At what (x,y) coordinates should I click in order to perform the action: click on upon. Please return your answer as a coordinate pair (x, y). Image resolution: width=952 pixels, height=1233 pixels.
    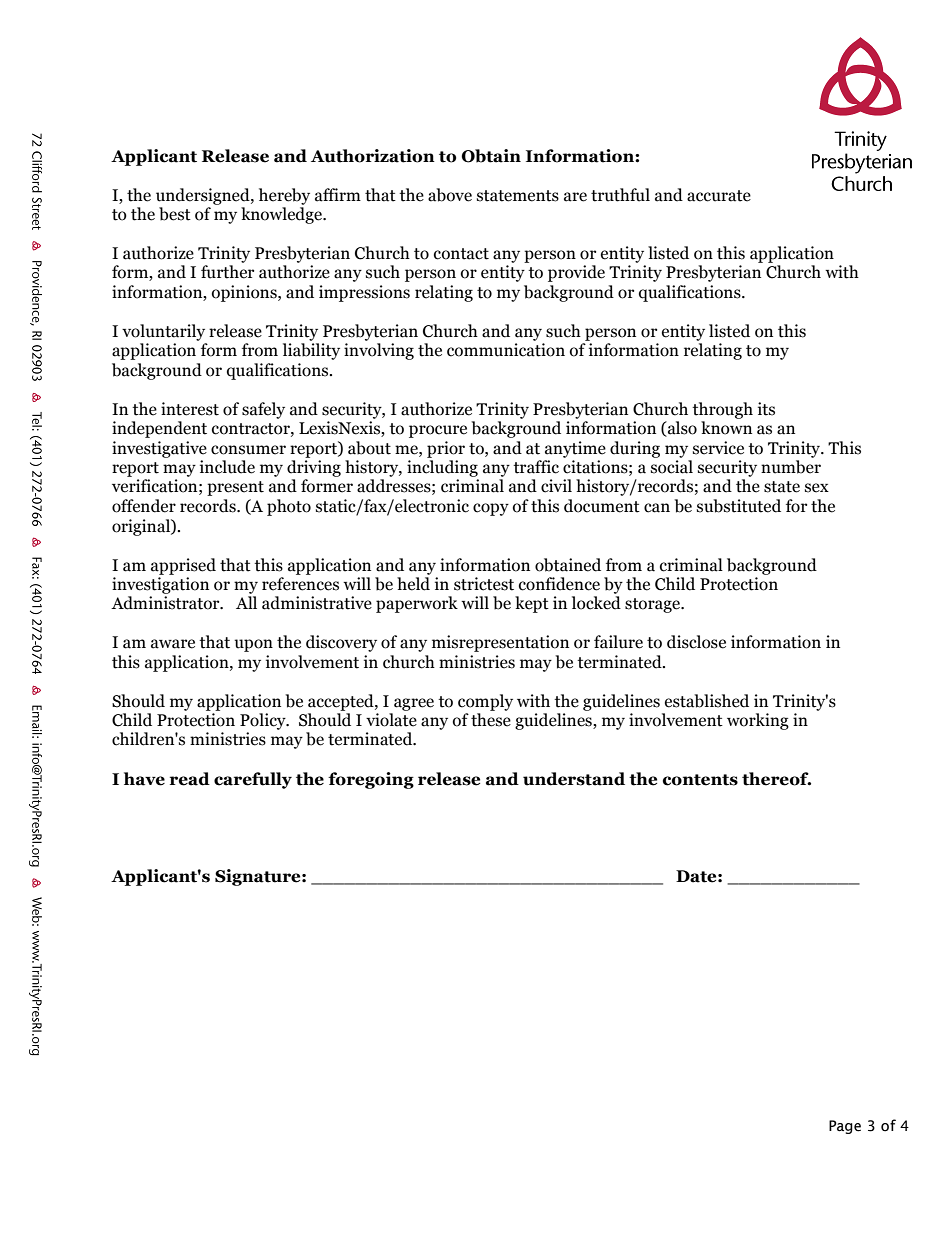
    Looking at the image, I should click on (253, 645).
